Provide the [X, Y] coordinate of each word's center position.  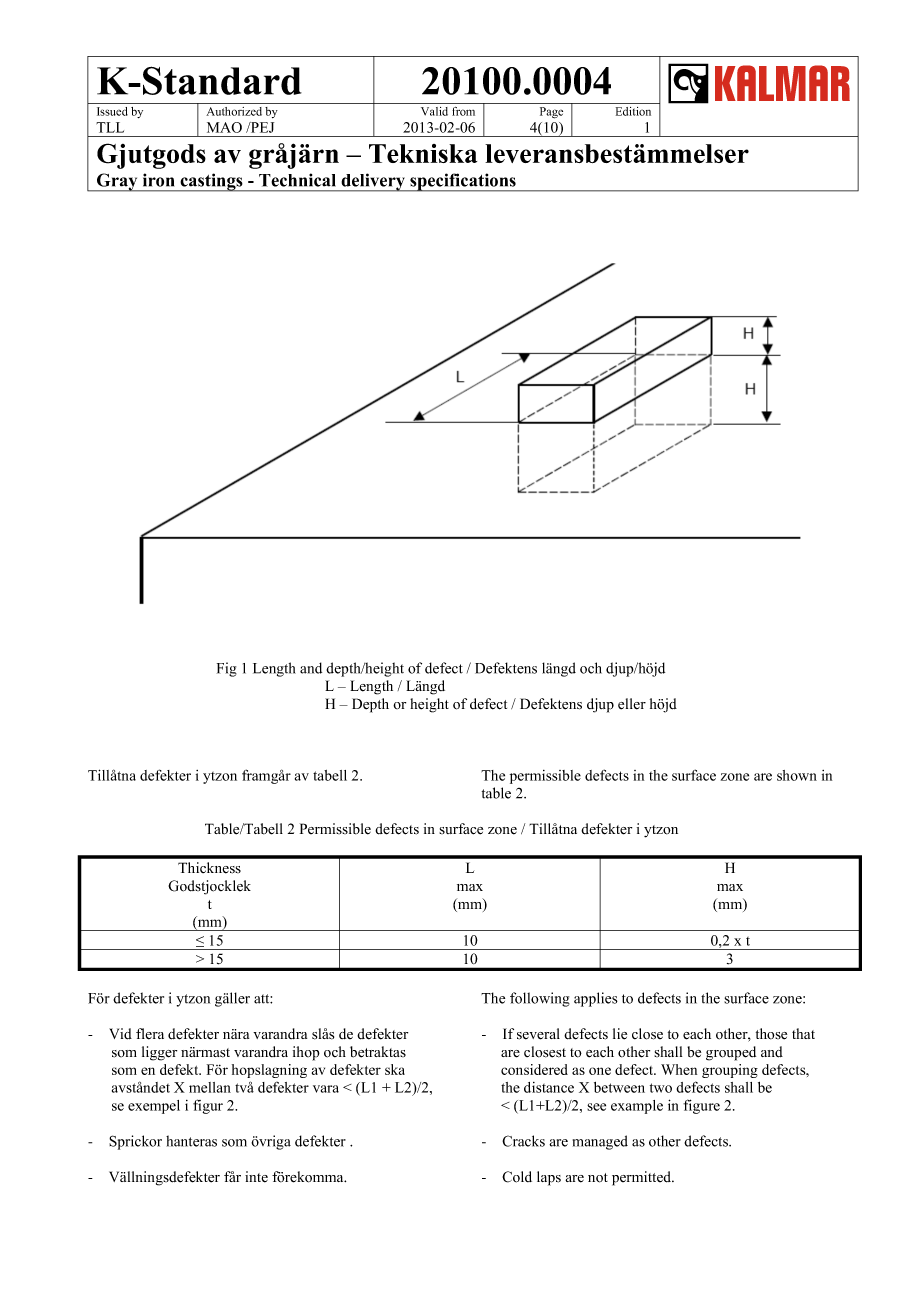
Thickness [209, 868]
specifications [463, 182]
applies [596, 999]
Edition [633, 111]
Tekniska [423, 153]
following [540, 999]
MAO [224, 127]
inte [256, 1177]
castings [211, 182]
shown [797, 775]
